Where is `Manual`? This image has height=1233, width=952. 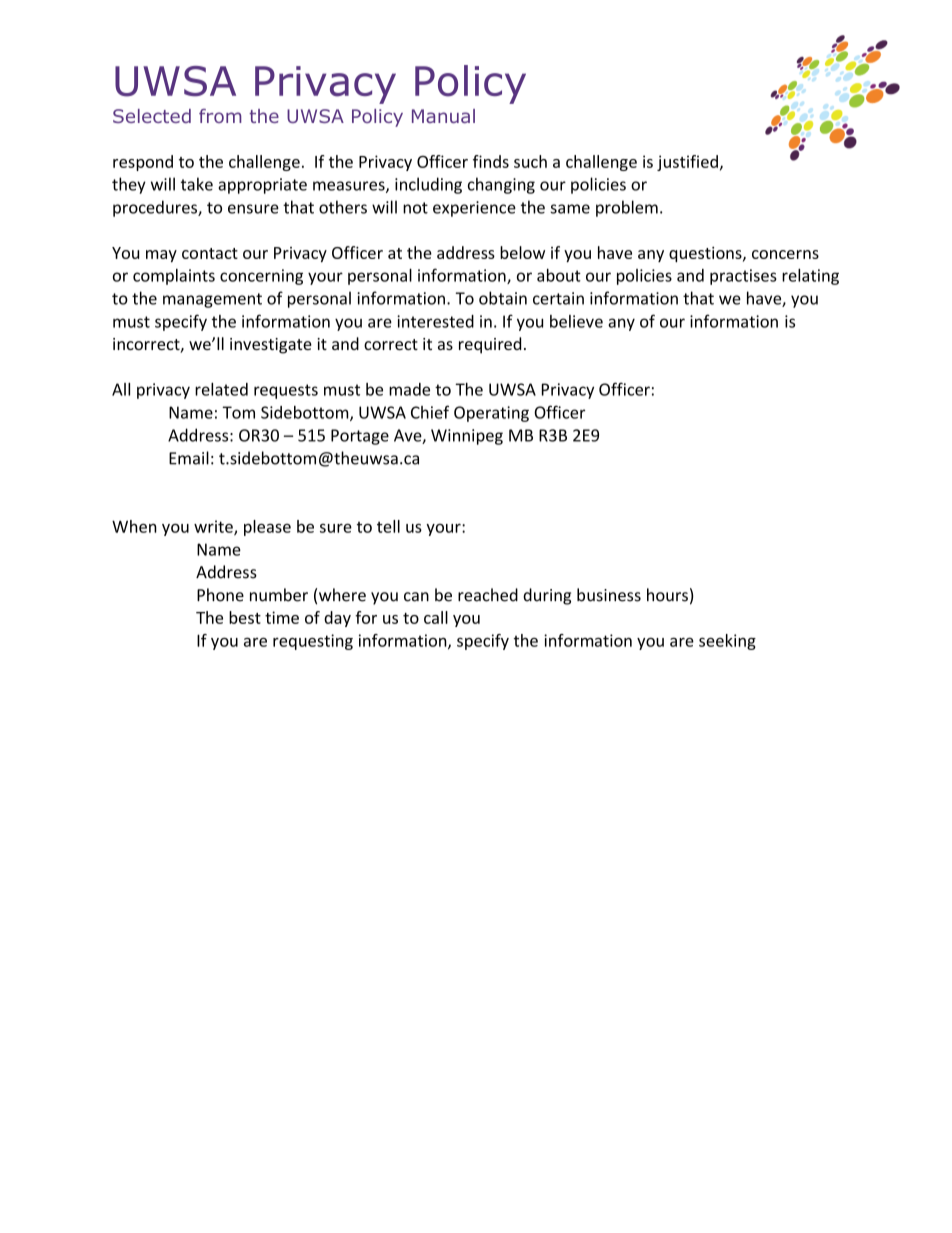
Manual is located at coordinates (443, 116).
